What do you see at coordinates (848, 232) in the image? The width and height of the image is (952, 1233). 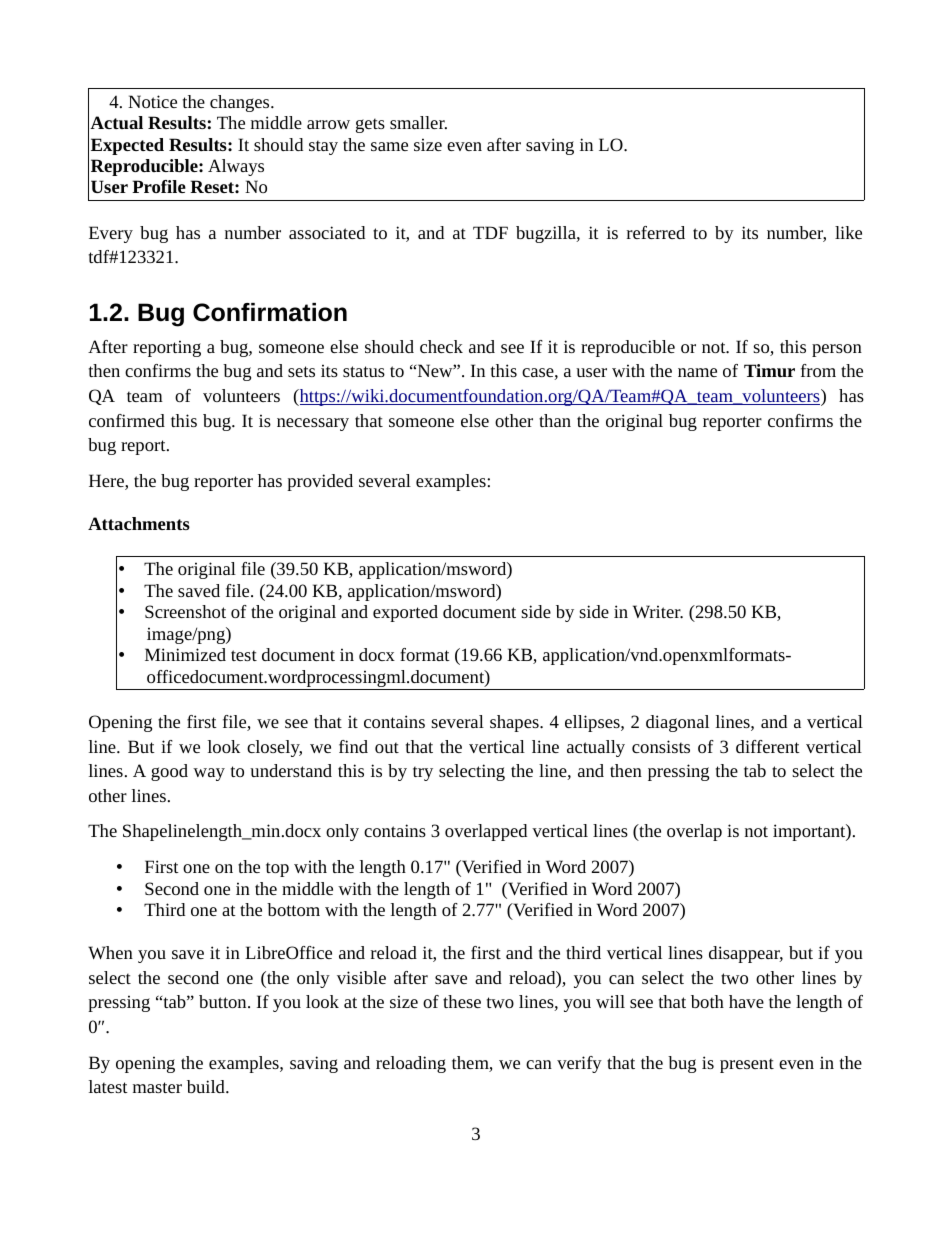 I see `like` at bounding box center [848, 232].
